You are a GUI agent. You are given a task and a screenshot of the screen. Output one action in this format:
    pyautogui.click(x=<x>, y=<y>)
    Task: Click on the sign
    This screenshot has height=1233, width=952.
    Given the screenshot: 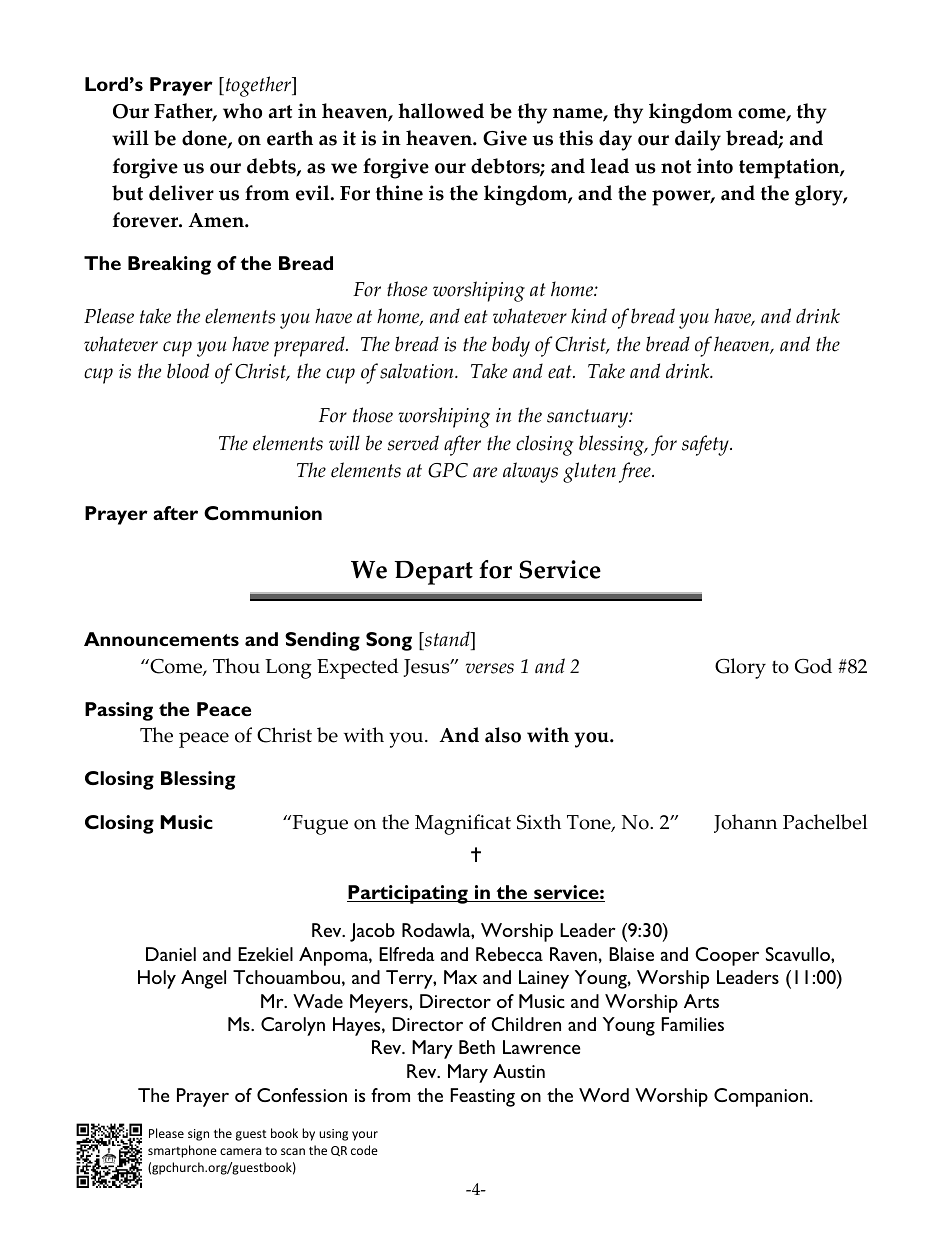 What is the action you would take?
    pyautogui.click(x=198, y=1135)
